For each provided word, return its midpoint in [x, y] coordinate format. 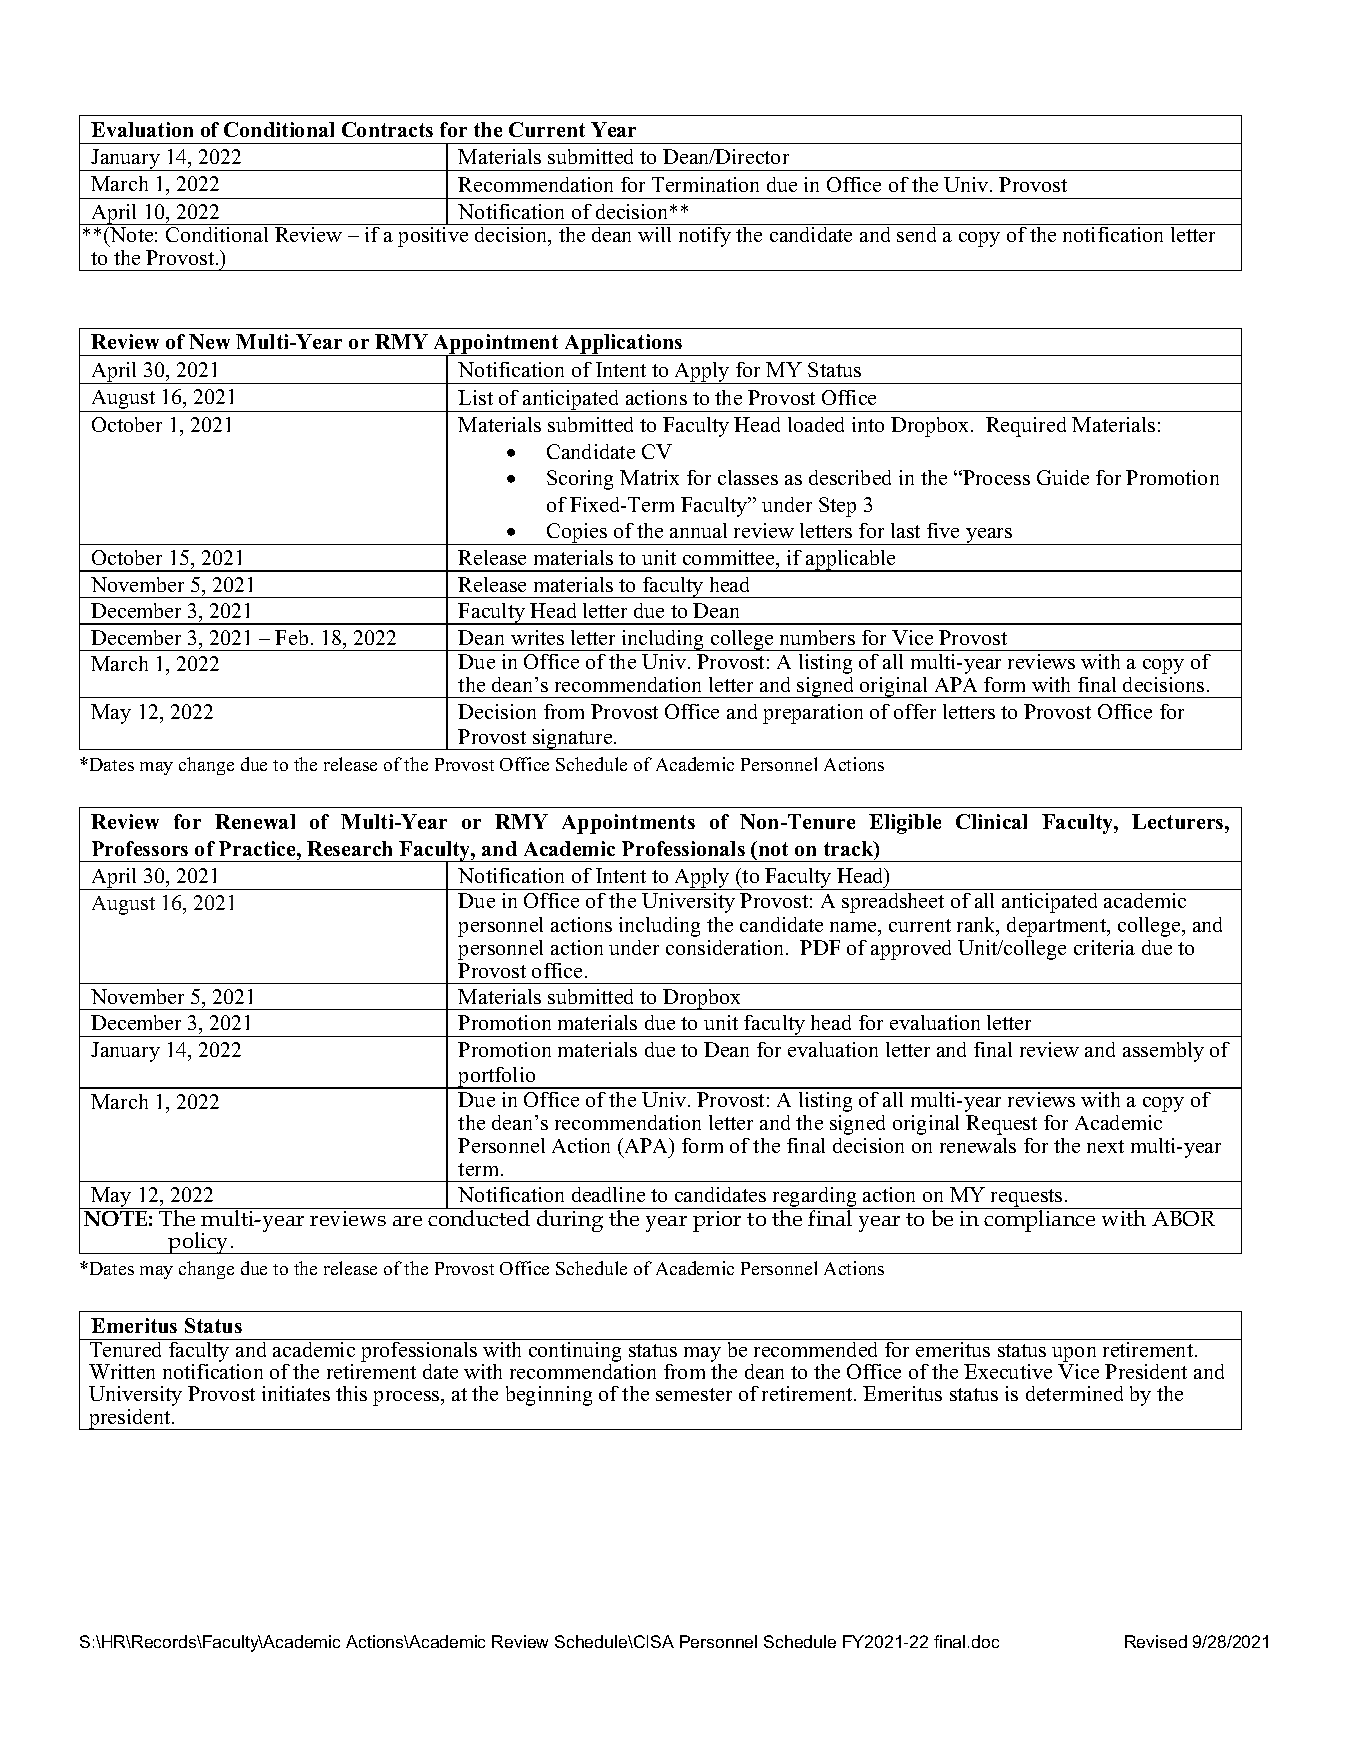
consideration [726, 947]
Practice [258, 848]
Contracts [387, 129]
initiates [296, 1393]
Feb [291, 637]
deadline [608, 1194]
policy [199, 1243]
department [1058, 927]
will [654, 234]
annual [698, 530]
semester [694, 1394]
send [916, 234]
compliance [1040, 1220]
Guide [1063, 477]
